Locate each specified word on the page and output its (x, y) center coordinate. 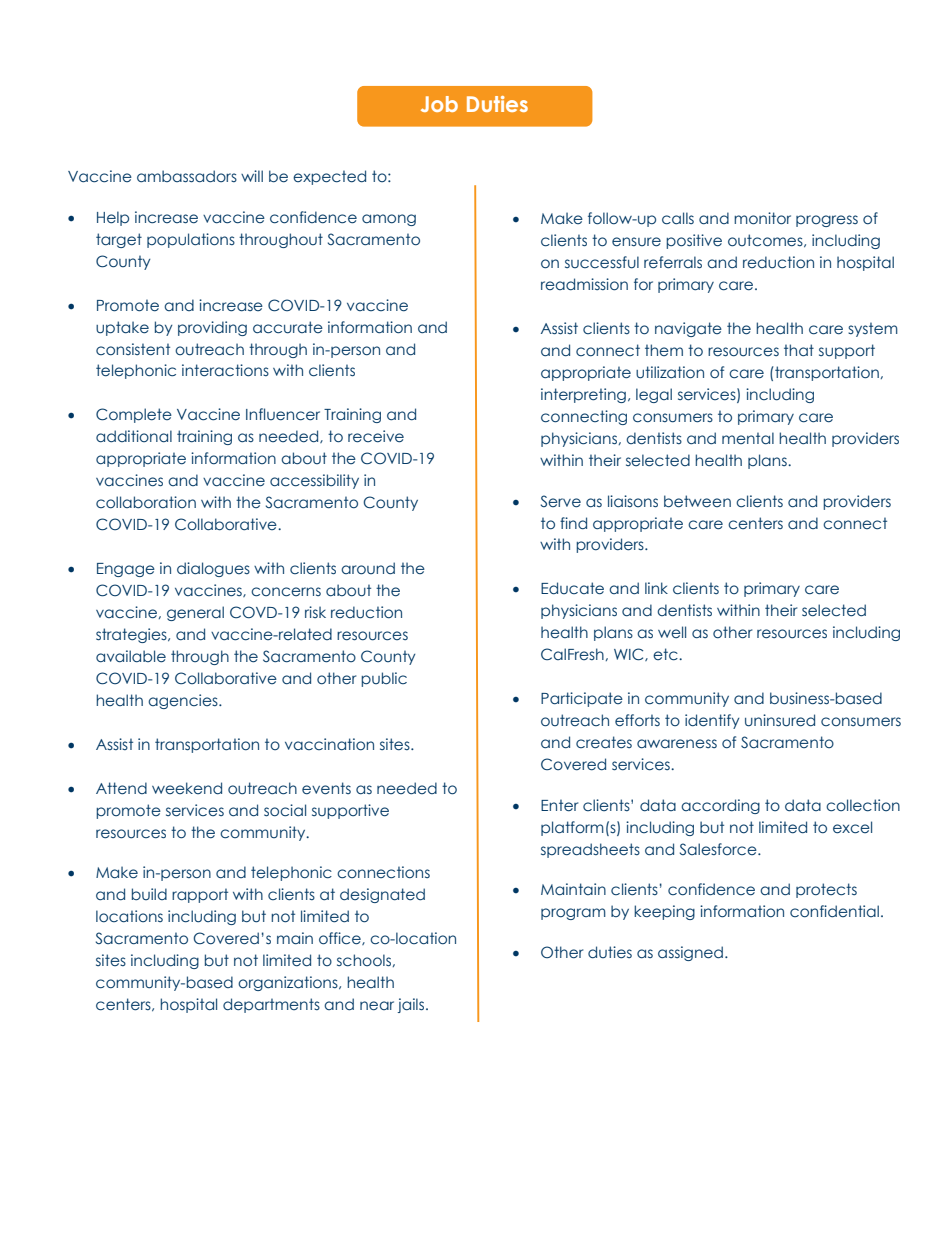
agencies (184, 701)
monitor (762, 218)
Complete (134, 415)
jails (412, 1005)
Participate (582, 699)
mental (748, 438)
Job (439, 104)
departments (271, 1005)
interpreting (583, 395)
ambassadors (187, 176)
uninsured (780, 720)
